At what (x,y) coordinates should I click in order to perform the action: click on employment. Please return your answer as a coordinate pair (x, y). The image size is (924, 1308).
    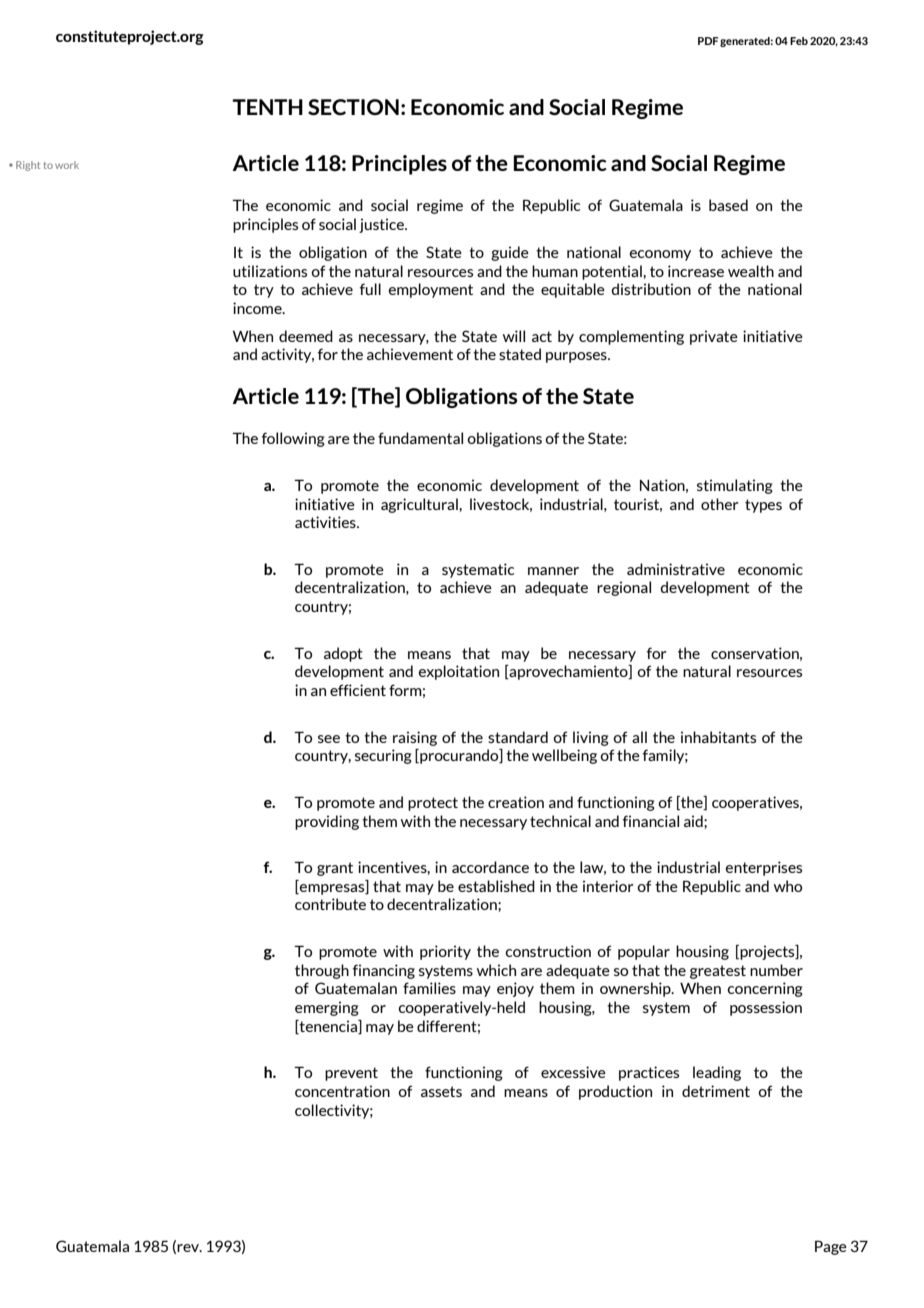
    Looking at the image, I should click on (431, 290).
